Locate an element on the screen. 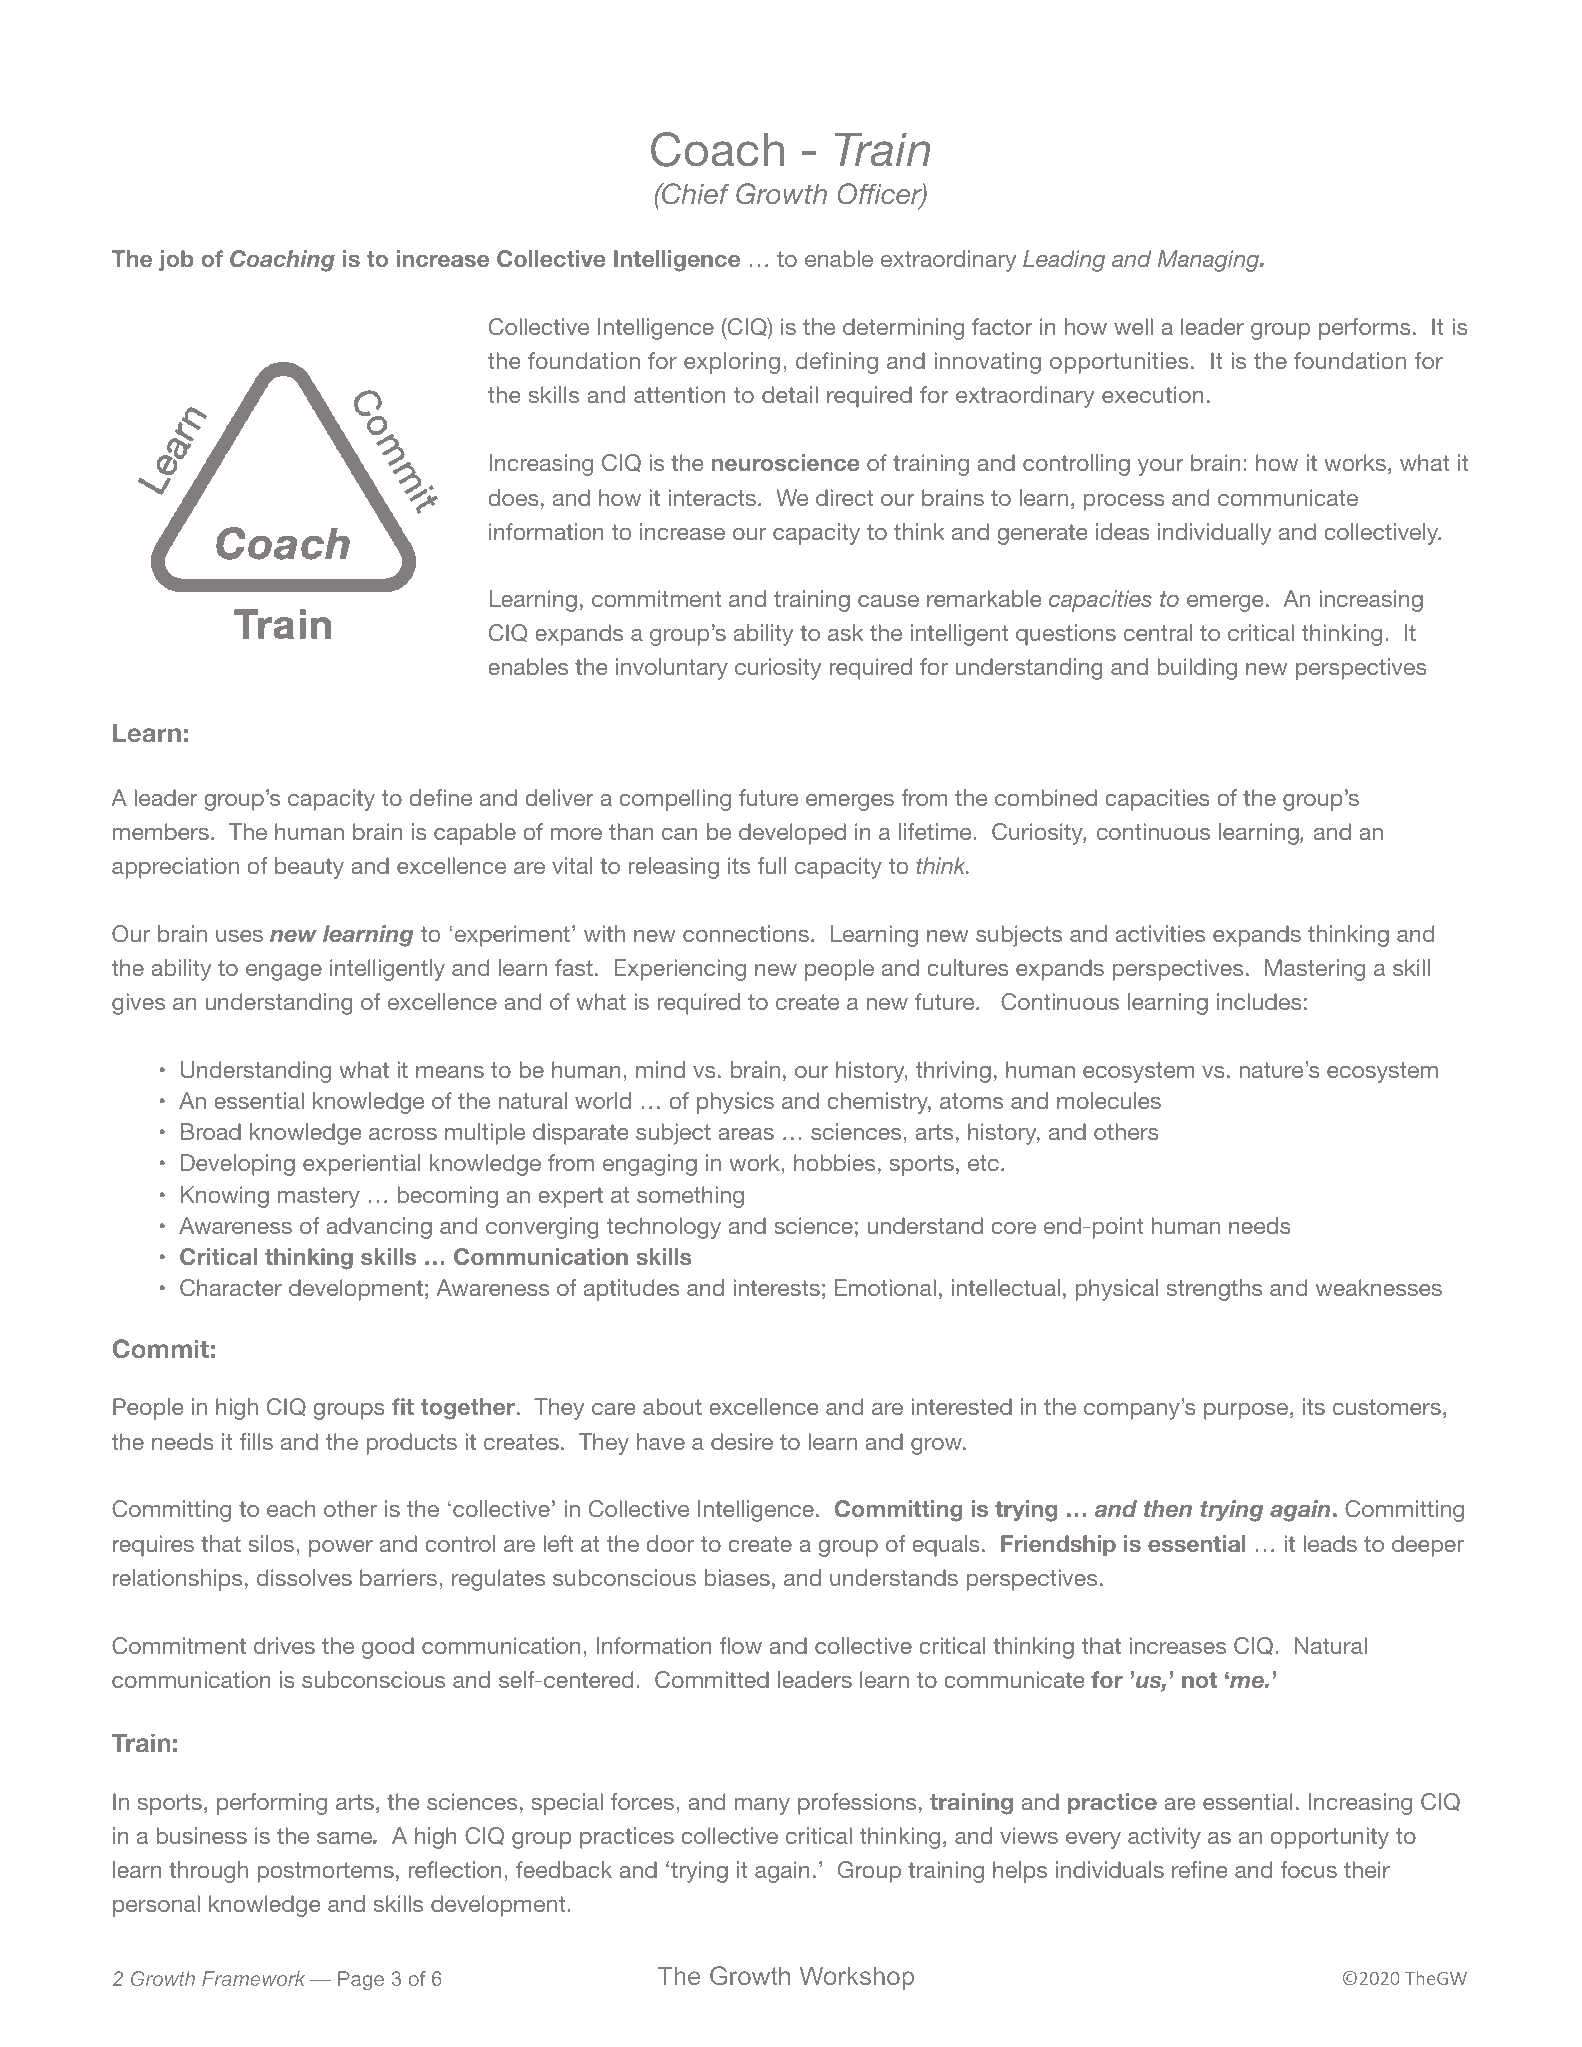 Image resolution: width=1582 pixels, height=2047 pixels. Chief is located at coordinates (695, 194).
